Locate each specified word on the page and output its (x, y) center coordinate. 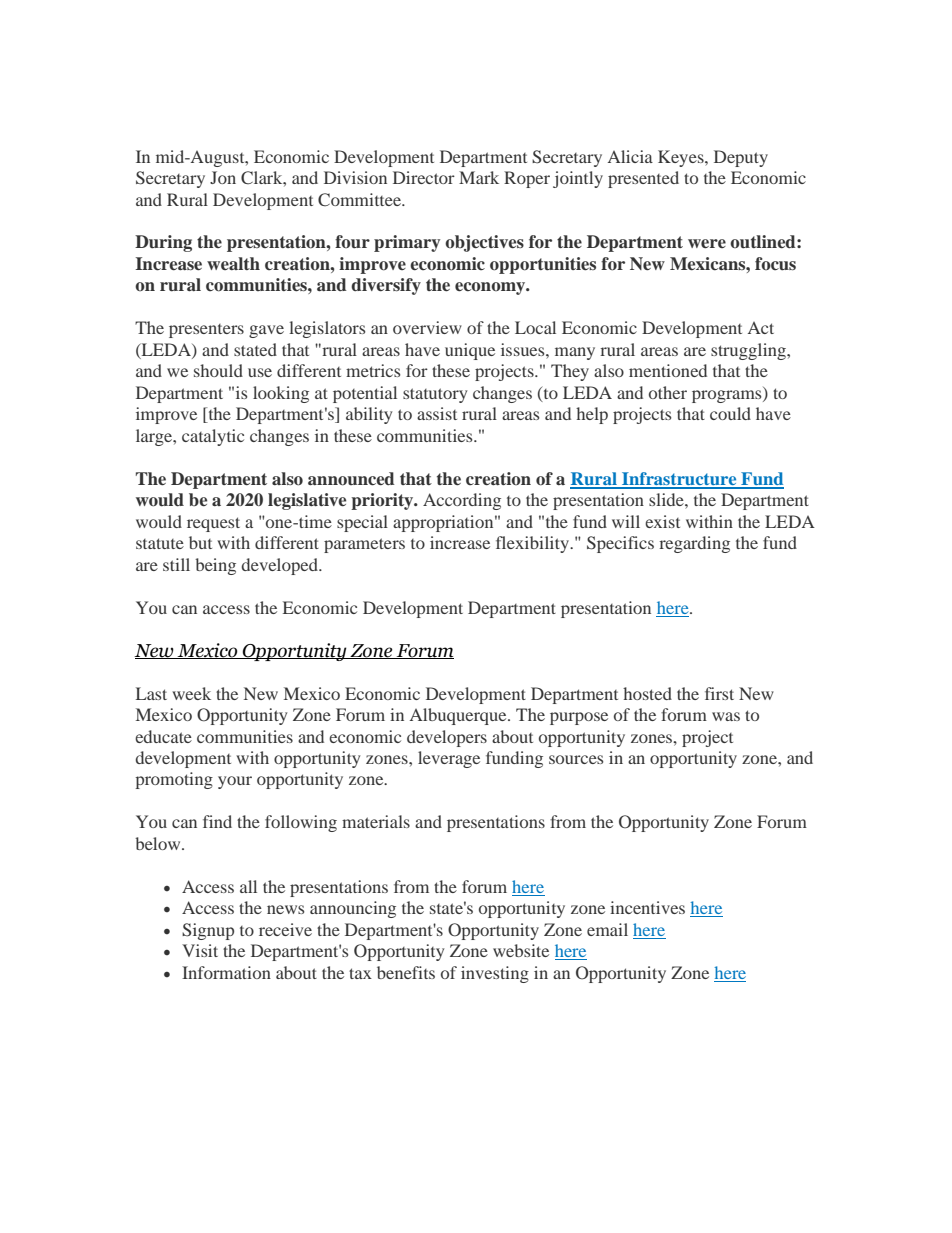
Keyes (682, 158)
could (730, 413)
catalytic (213, 437)
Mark (479, 177)
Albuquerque (459, 716)
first (719, 693)
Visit (200, 950)
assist (437, 413)
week (191, 693)
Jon (223, 177)
